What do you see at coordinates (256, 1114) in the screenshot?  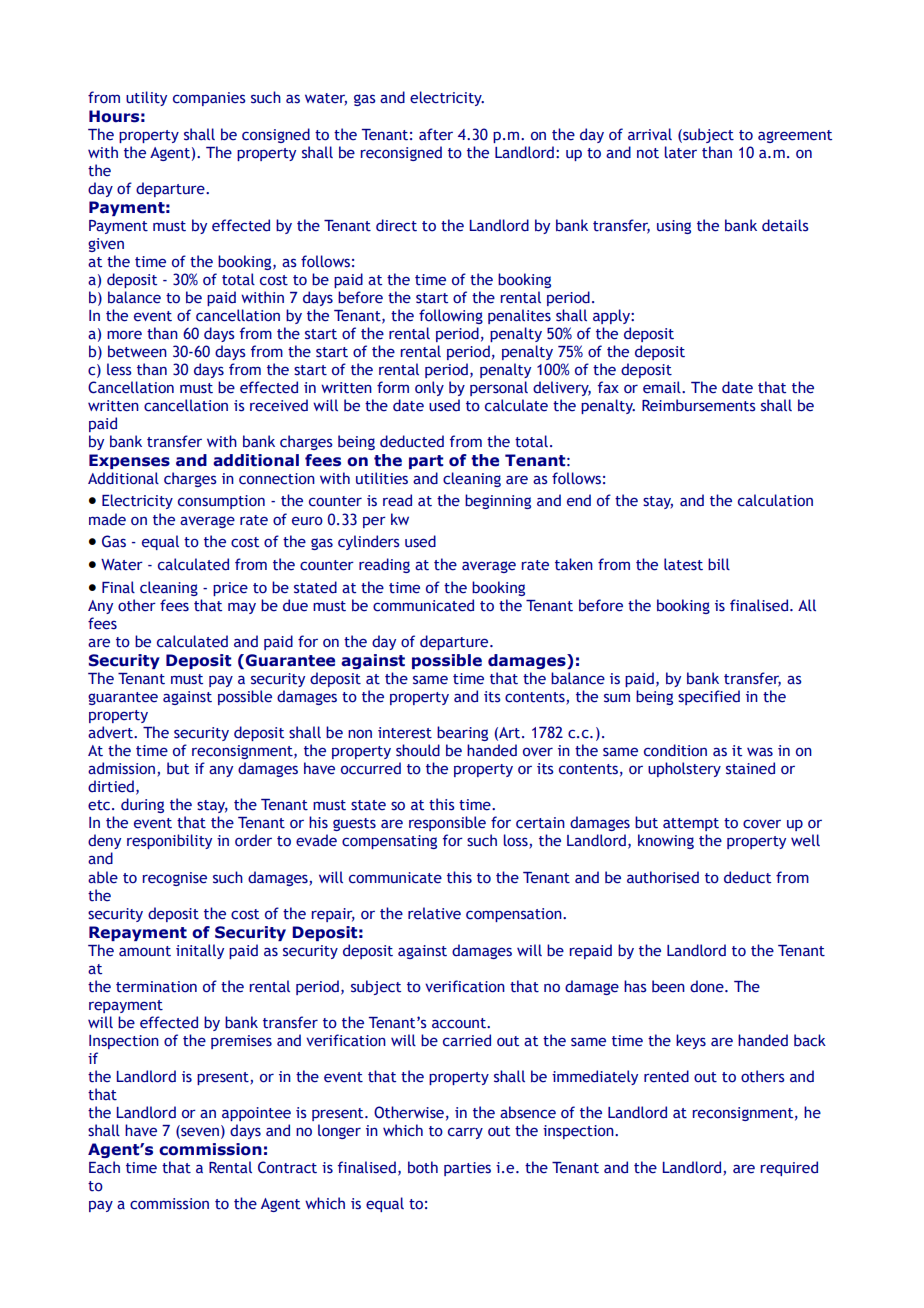 I see `appointee` at bounding box center [256, 1114].
